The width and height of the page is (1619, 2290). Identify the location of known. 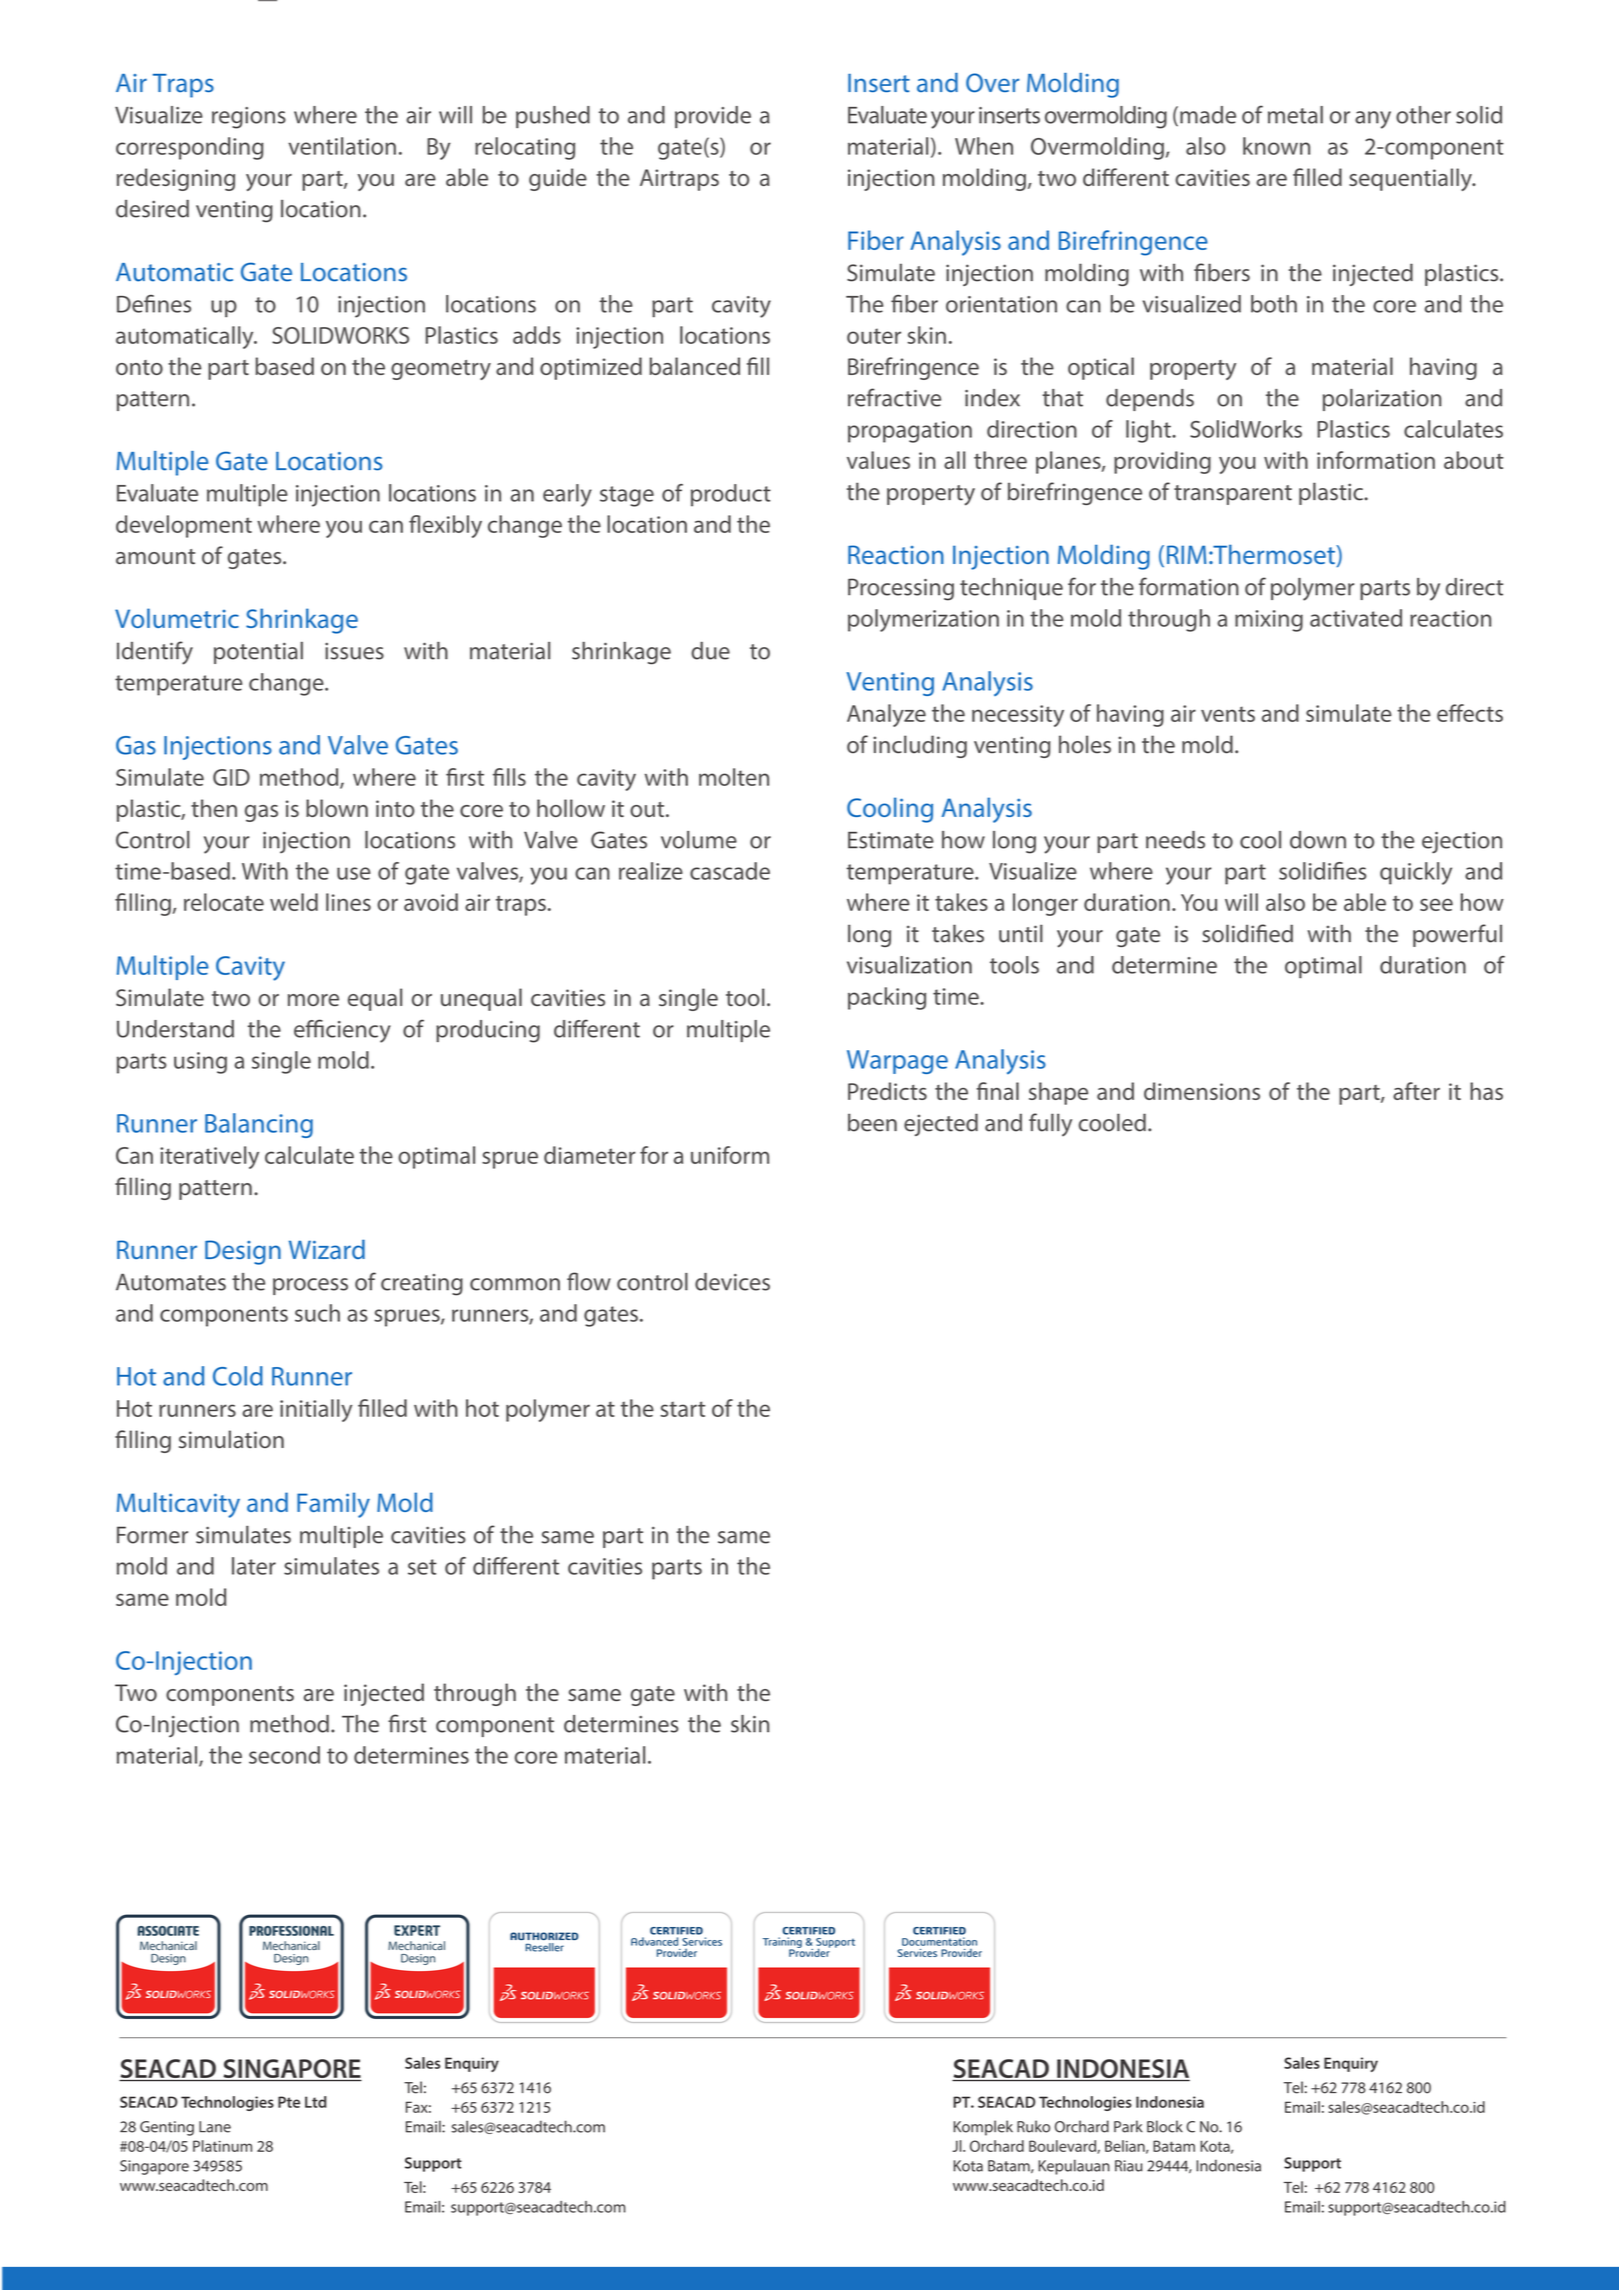
(1276, 146).
